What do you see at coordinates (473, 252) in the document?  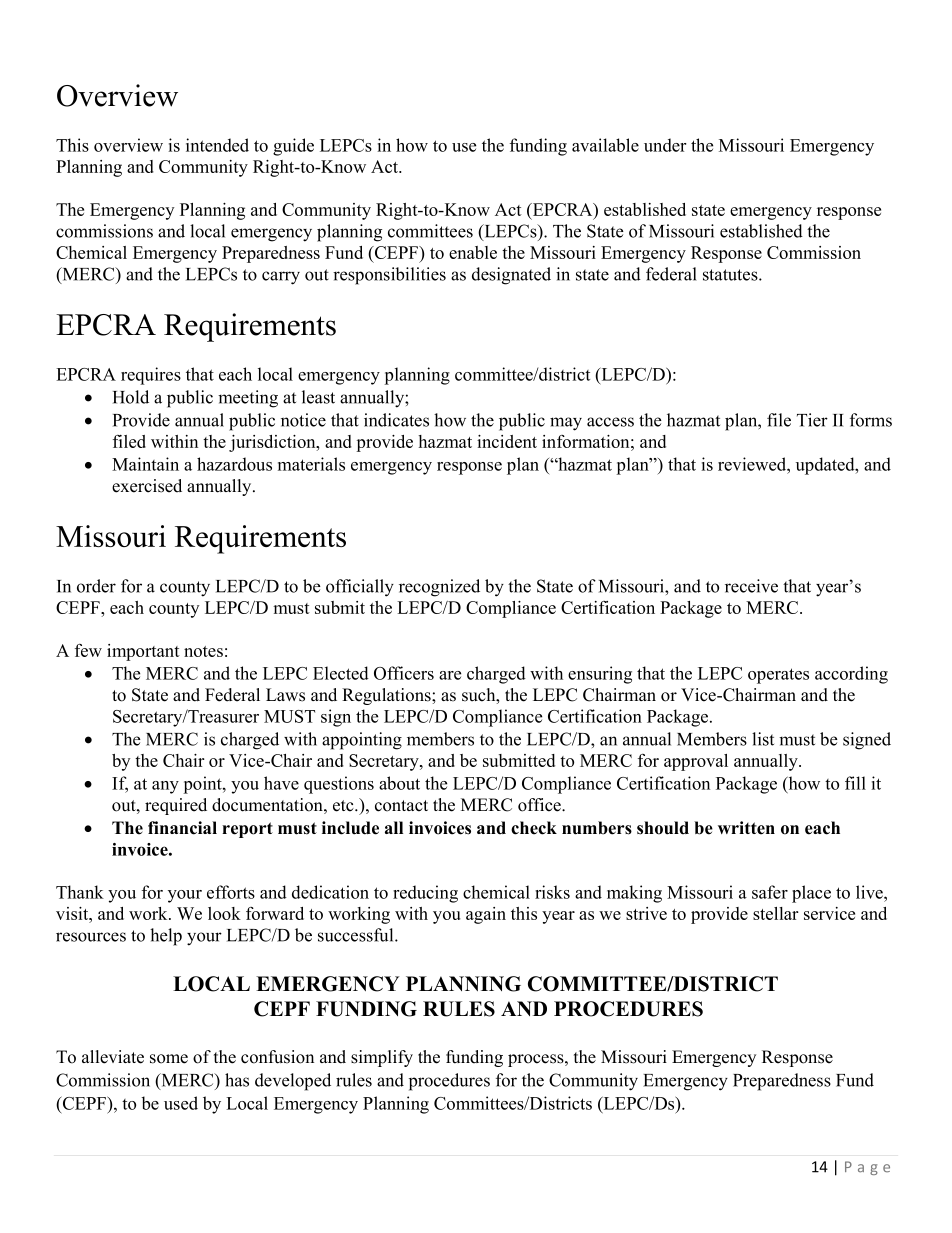 I see `enable` at bounding box center [473, 252].
